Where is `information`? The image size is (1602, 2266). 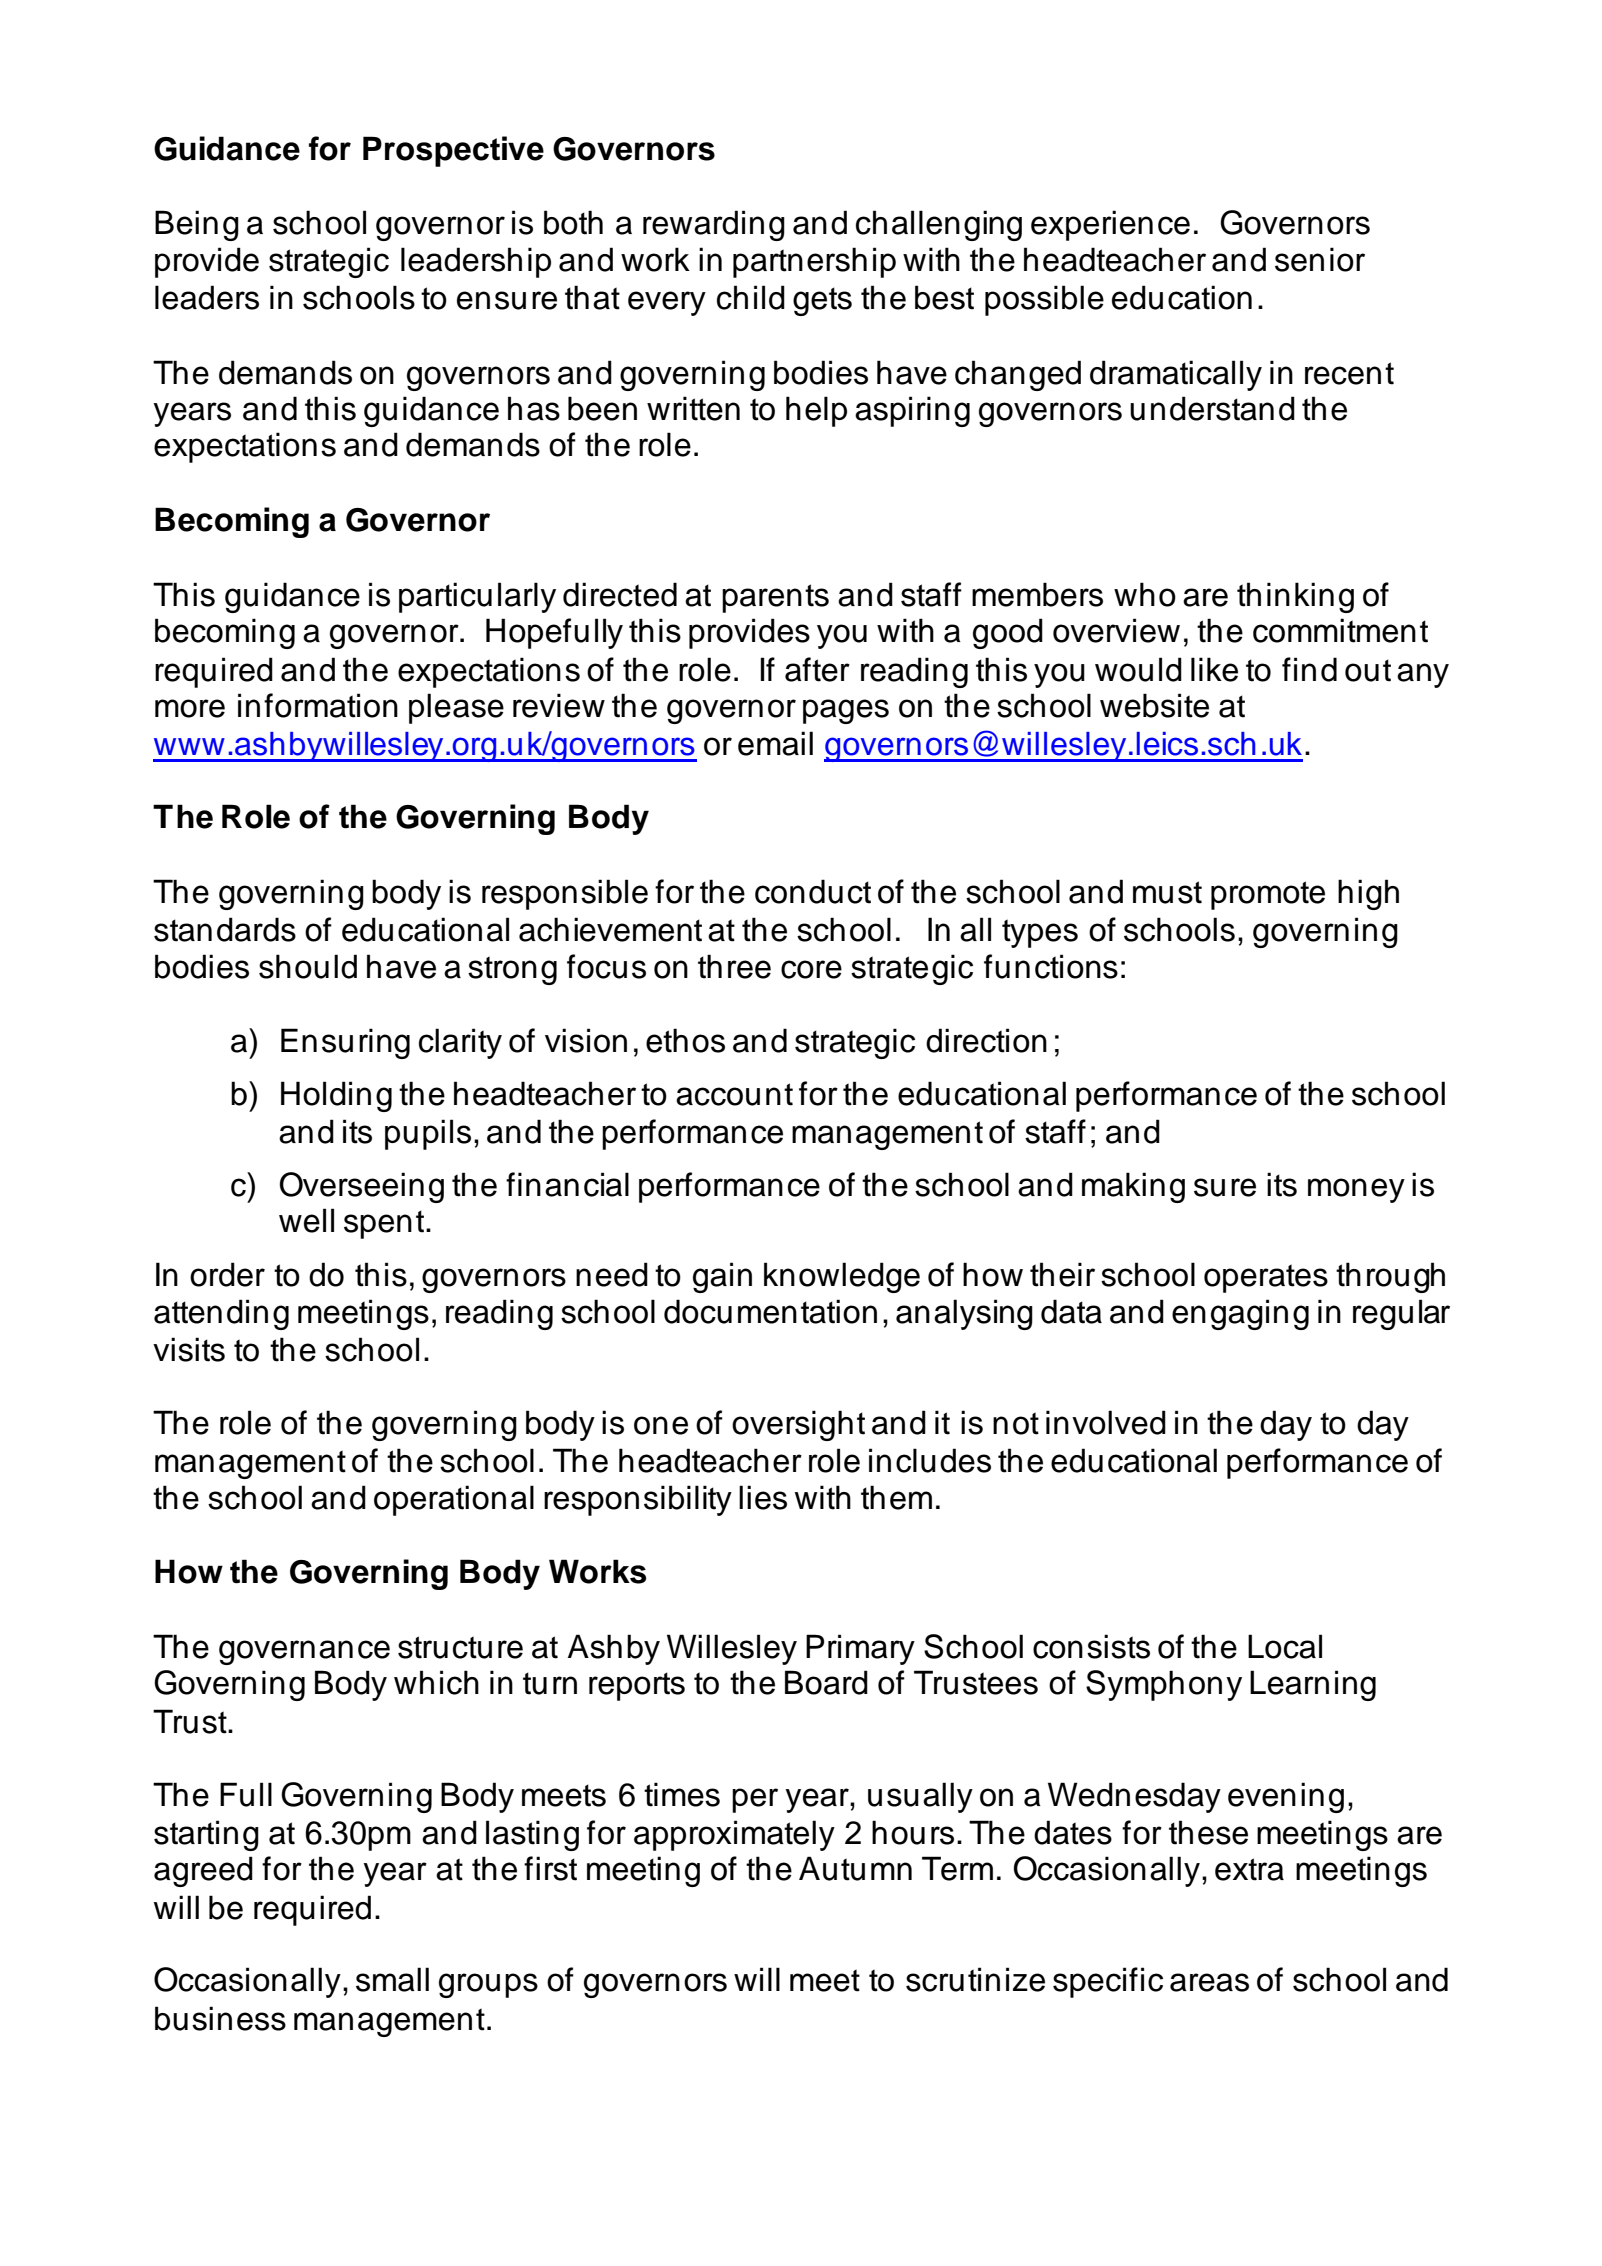
information is located at coordinates (318, 705).
